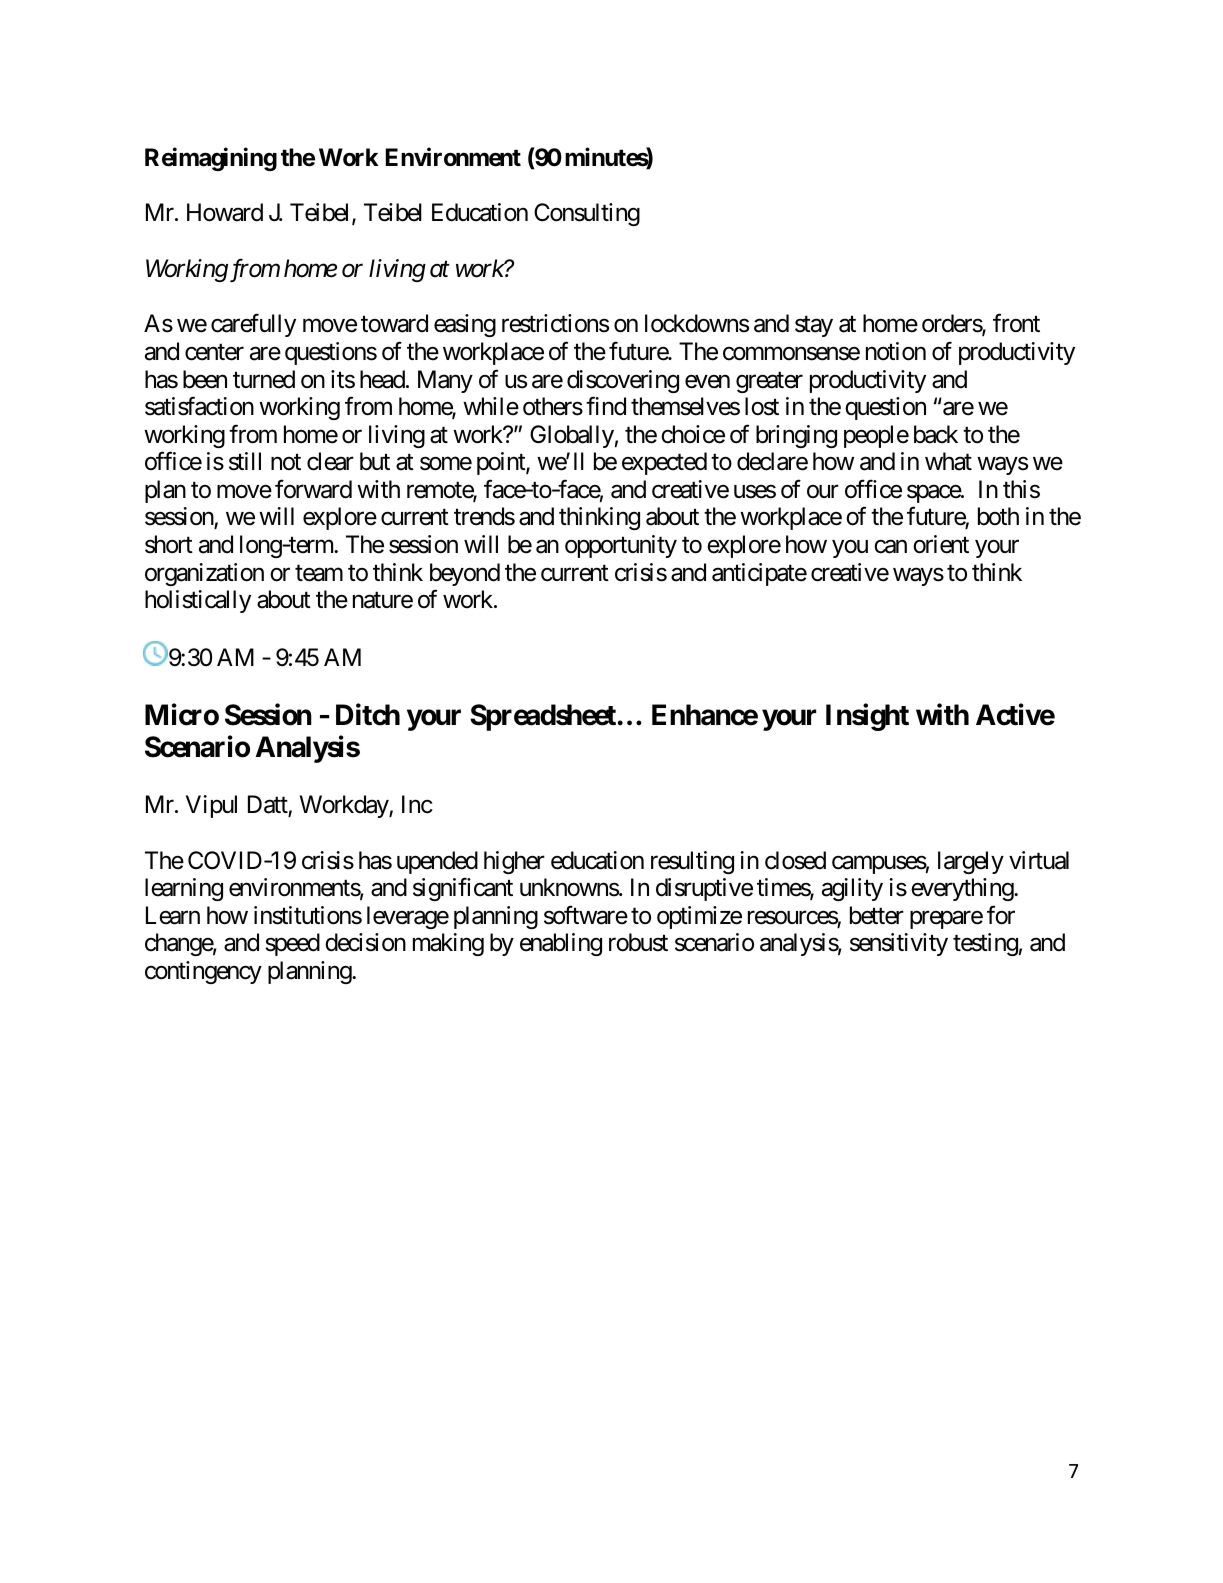 Image resolution: width=1223 pixels, height=1583 pixels. What do you see at coordinates (543, 717) in the screenshot?
I see `Spreadsheet` at bounding box center [543, 717].
